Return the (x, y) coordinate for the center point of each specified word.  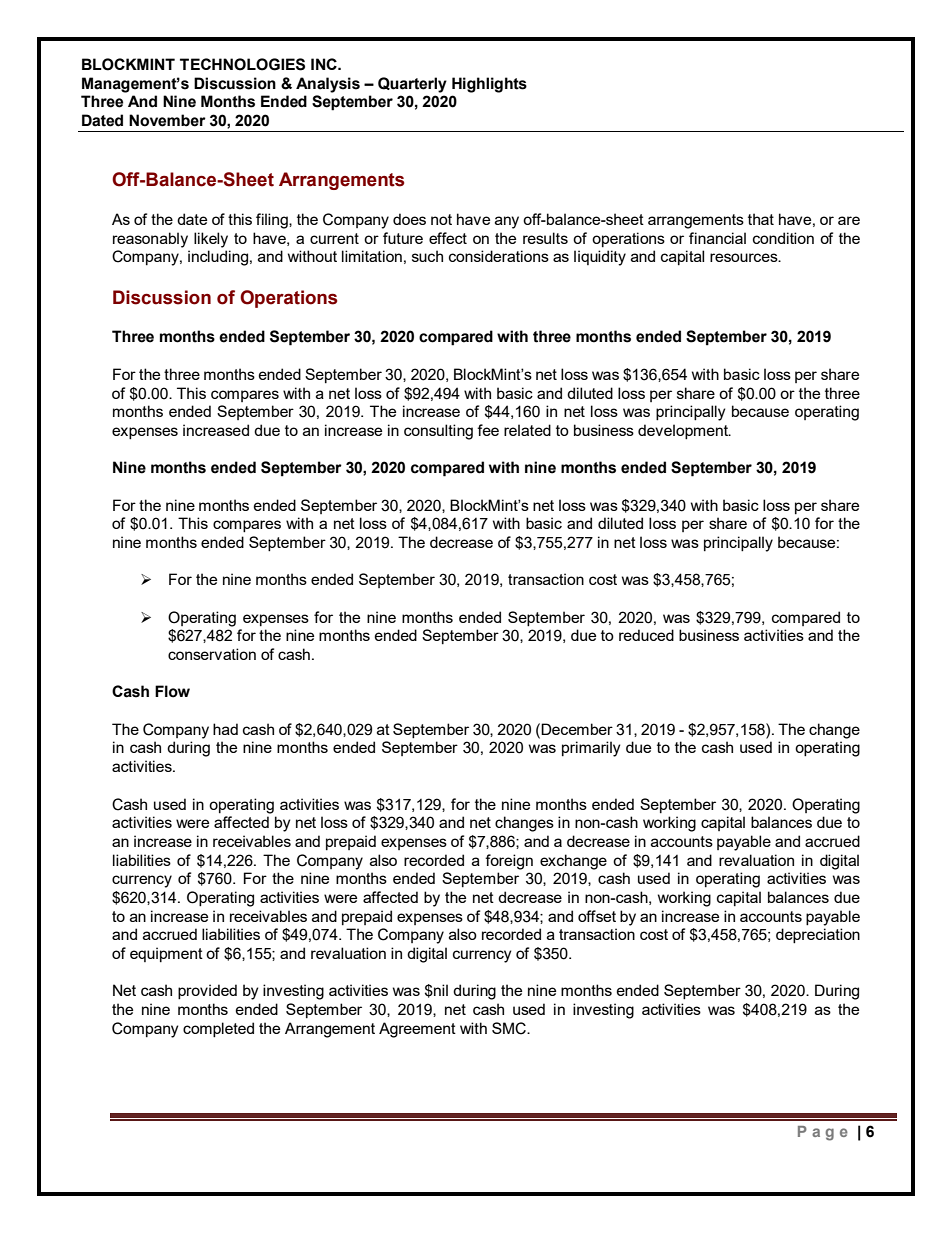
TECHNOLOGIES (242, 64)
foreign (509, 862)
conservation (212, 654)
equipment (166, 954)
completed (218, 1029)
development (684, 431)
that (761, 219)
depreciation (818, 935)
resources (745, 257)
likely (211, 240)
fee (488, 430)
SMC (510, 1028)
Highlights (489, 85)
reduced (646, 635)
